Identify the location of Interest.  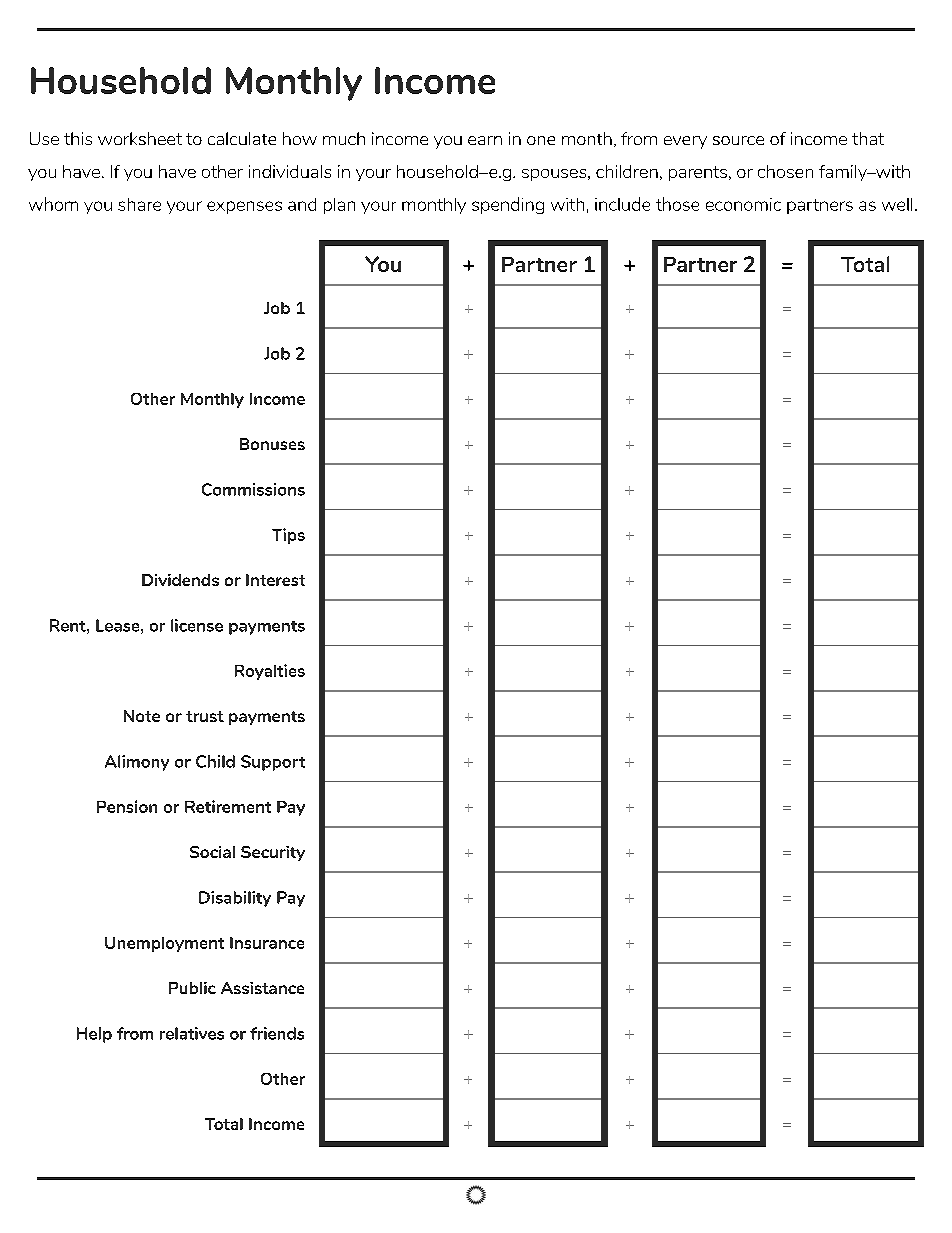
(275, 580).
